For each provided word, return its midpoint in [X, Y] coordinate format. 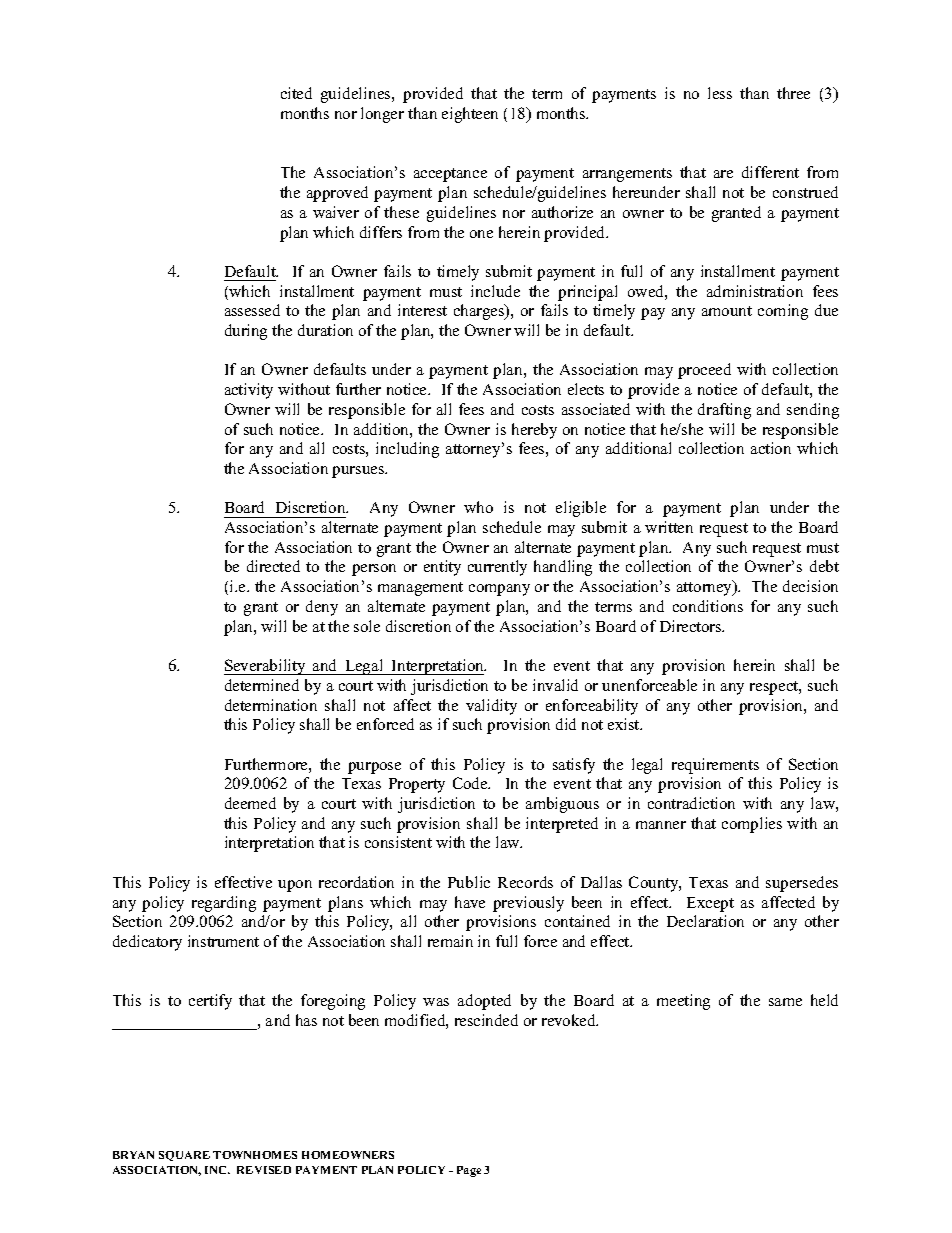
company [499, 590]
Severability [266, 667]
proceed [704, 371]
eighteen [470, 115]
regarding [224, 904]
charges [480, 312]
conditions [708, 606]
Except [710, 904]
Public [469, 882]
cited [296, 93]
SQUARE [184, 1156]
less [720, 93]
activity [249, 391]
